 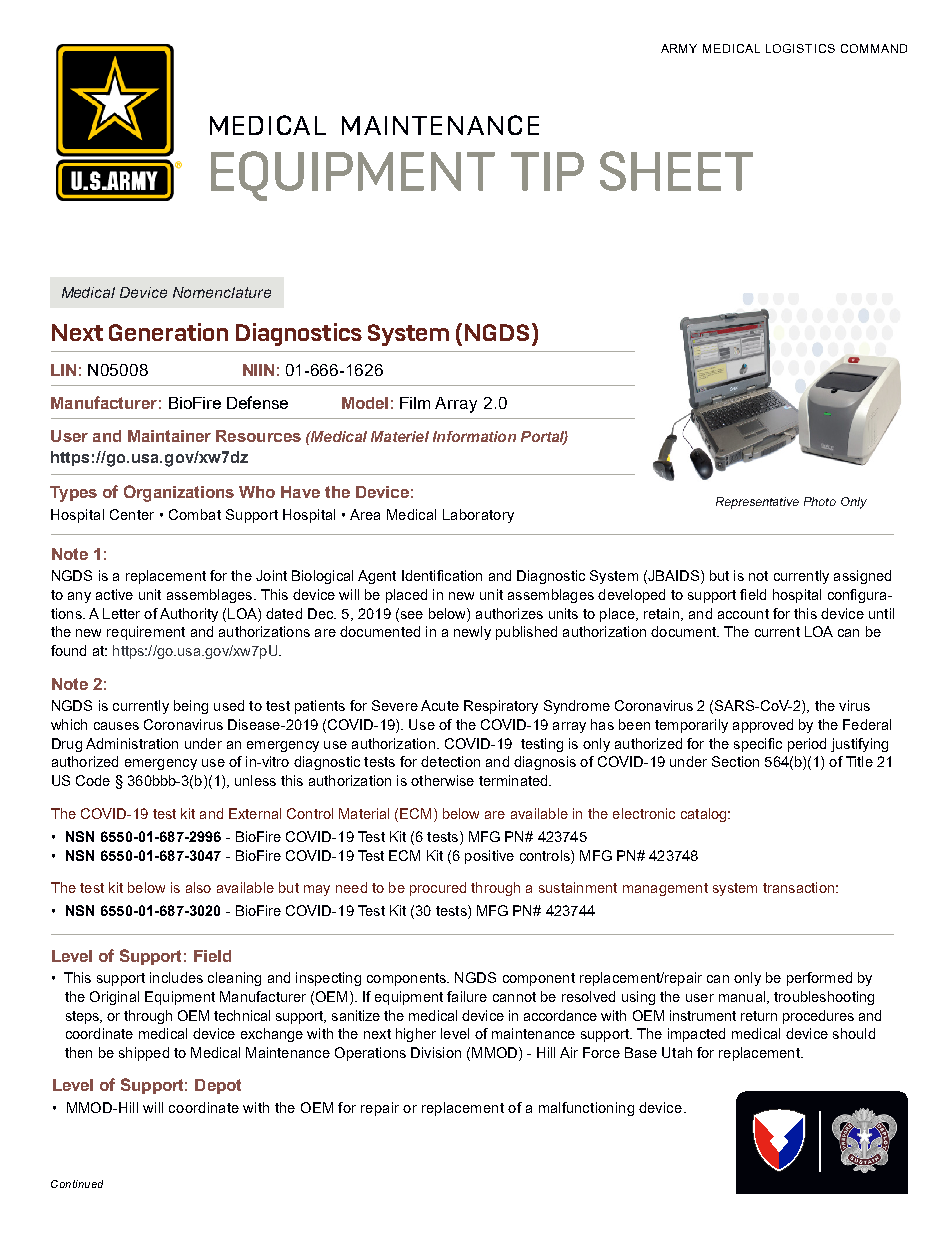 What do you see at coordinates (757, 503) in the screenshot?
I see `Representative` at bounding box center [757, 503].
